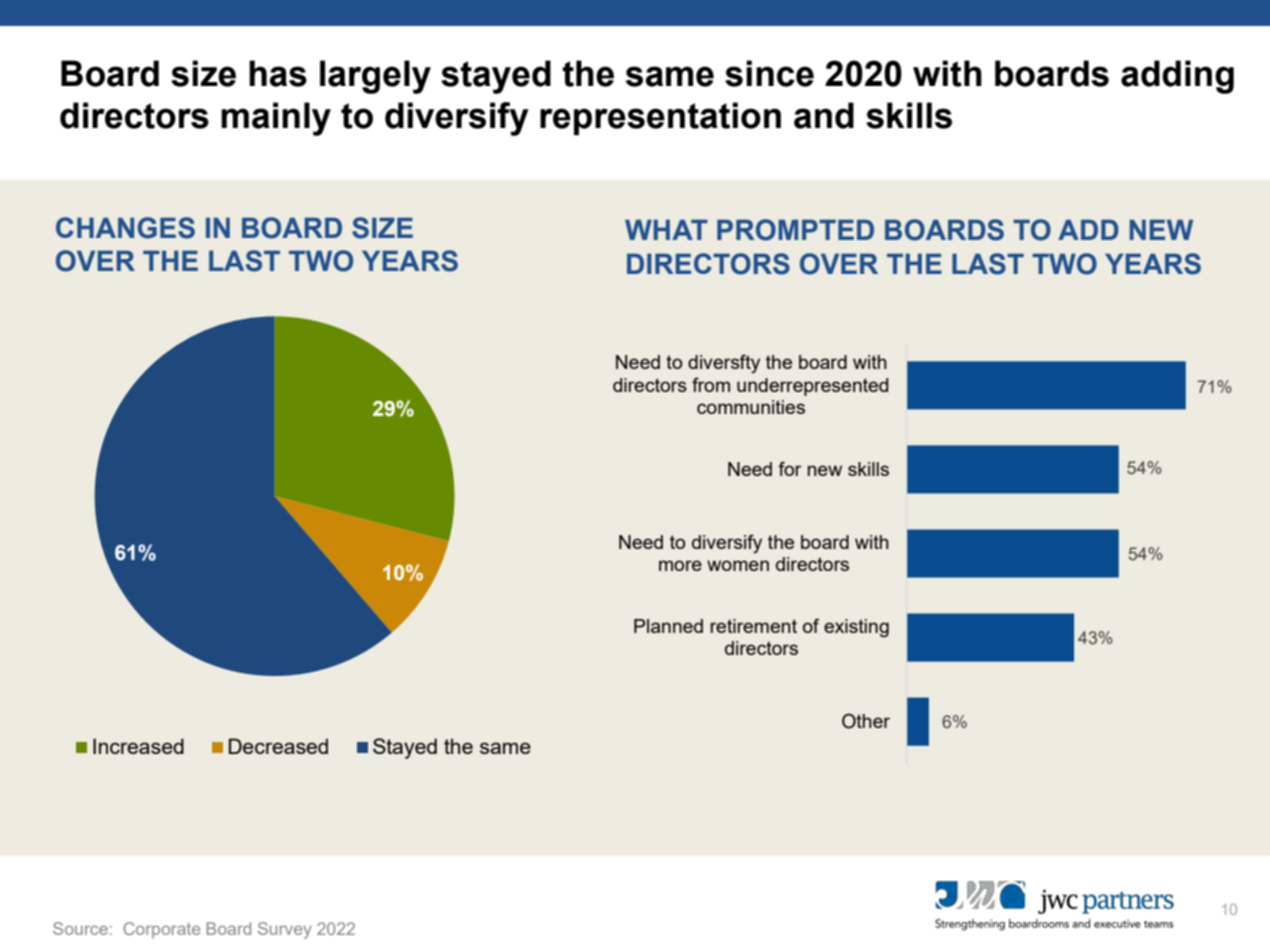 The height and width of the screenshot is (952, 1270). What do you see at coordinates (276, 119) in the screenshot?
I see `mainly` at bounding box center [276, 119].
